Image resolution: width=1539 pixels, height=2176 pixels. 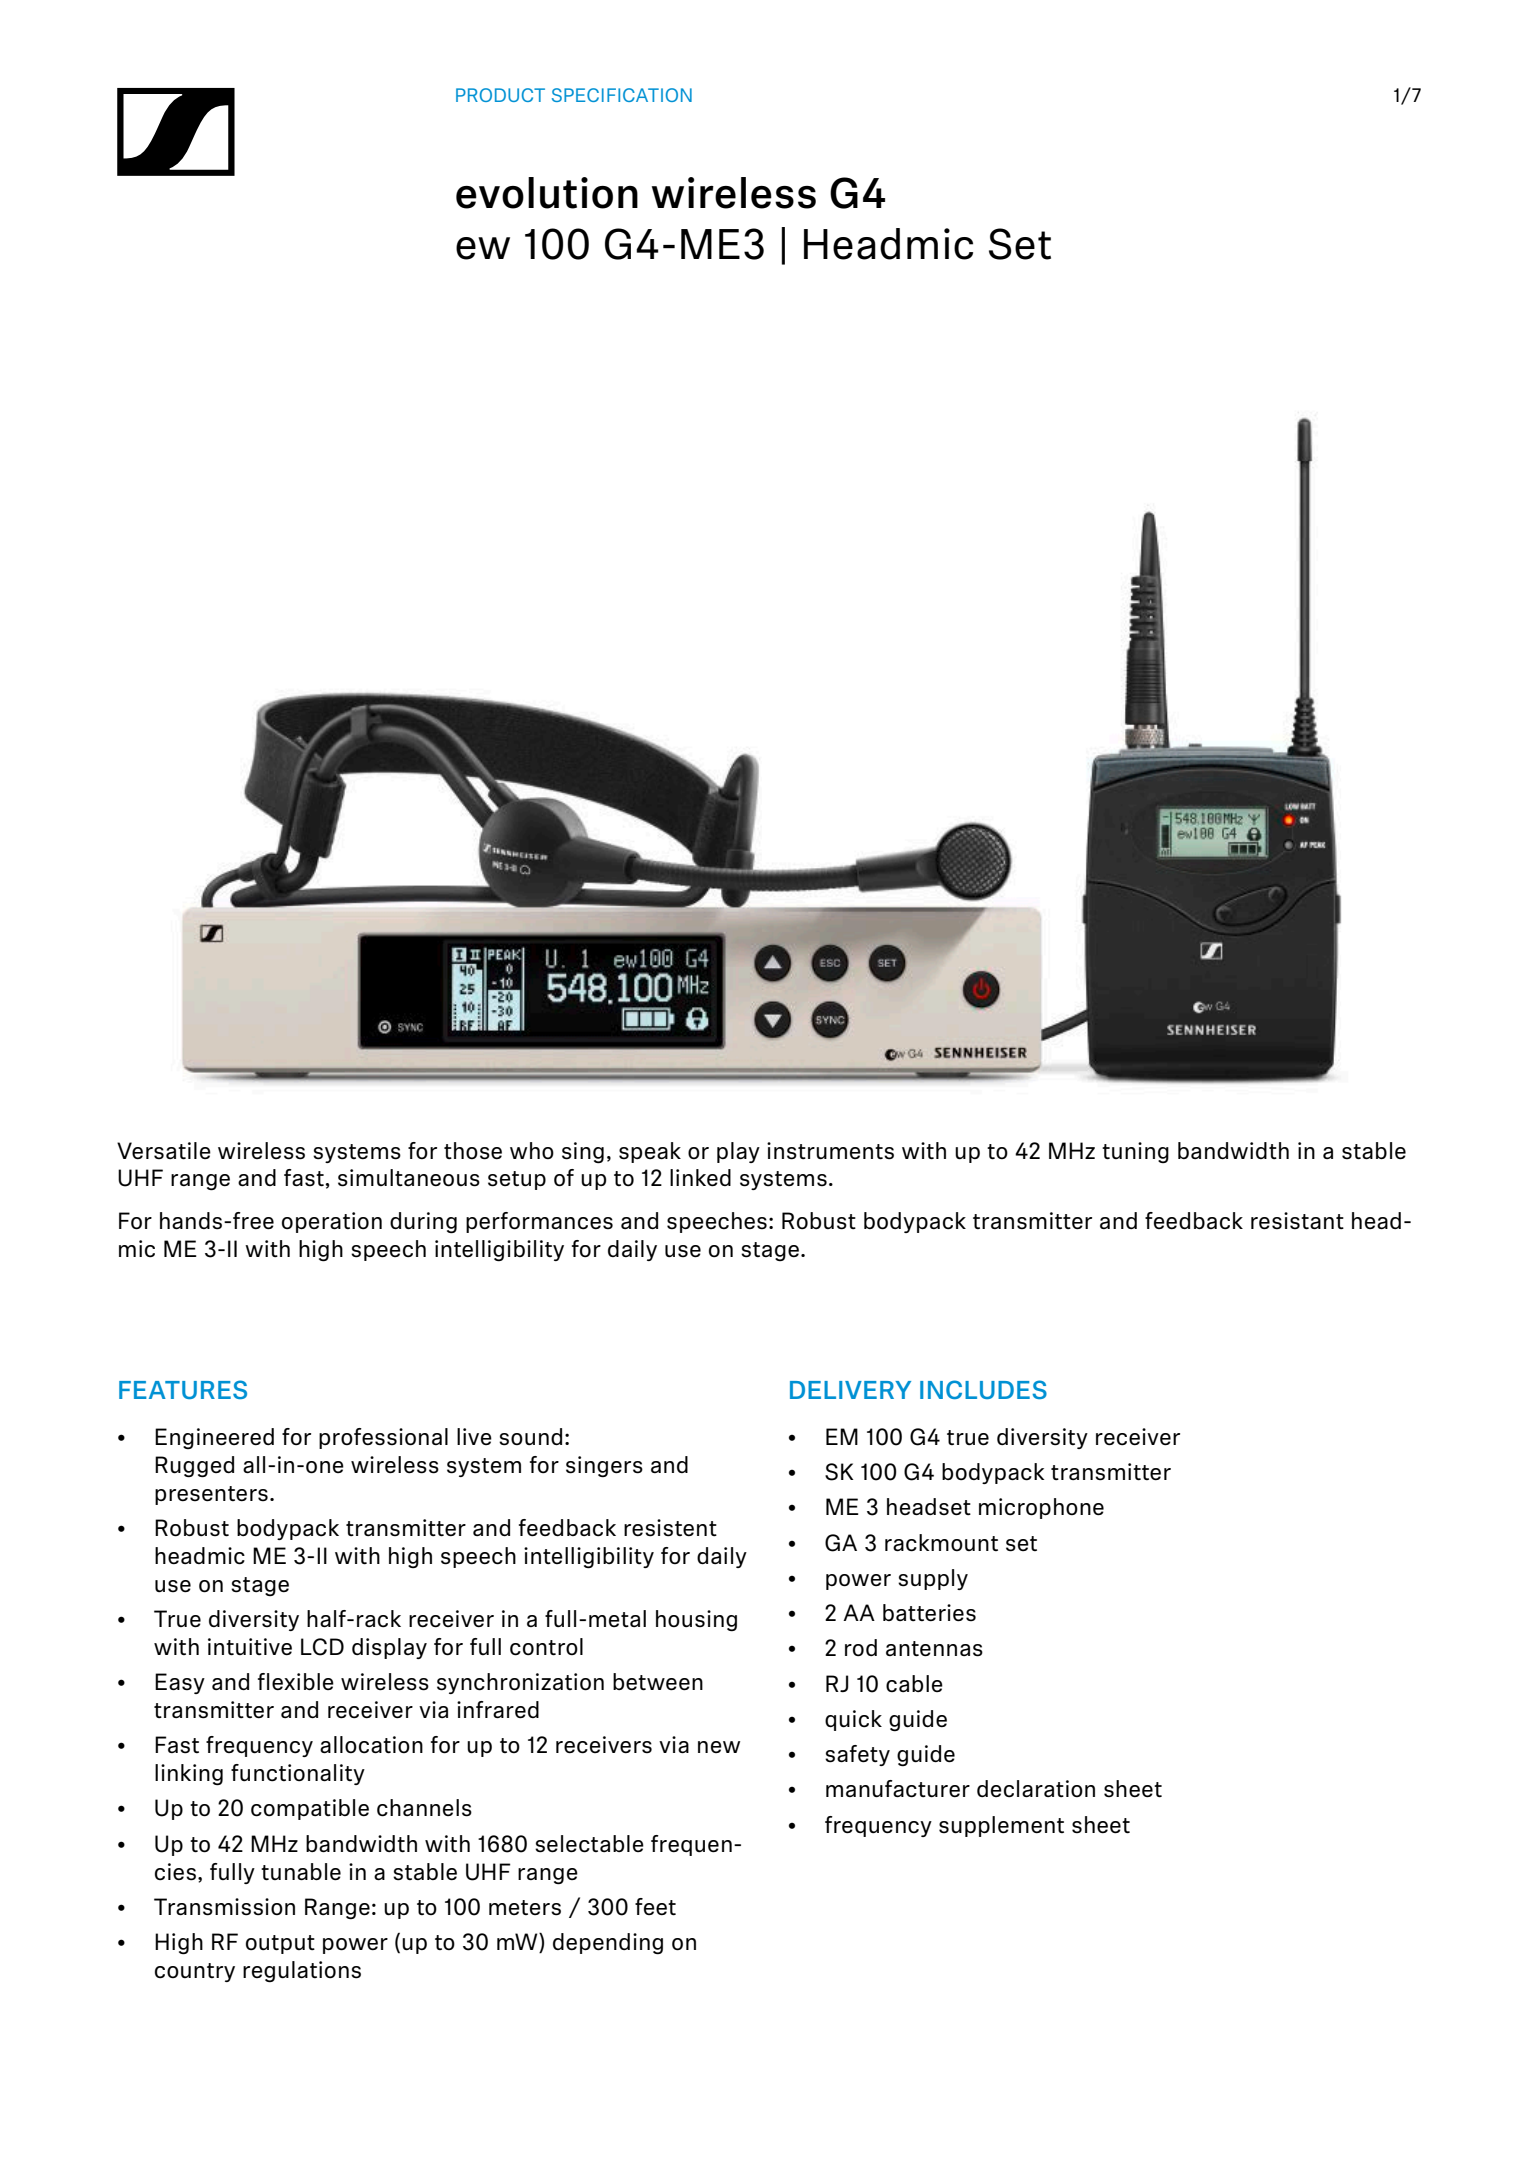 I want to click on Versatile, so click(x=164, y=1151).
